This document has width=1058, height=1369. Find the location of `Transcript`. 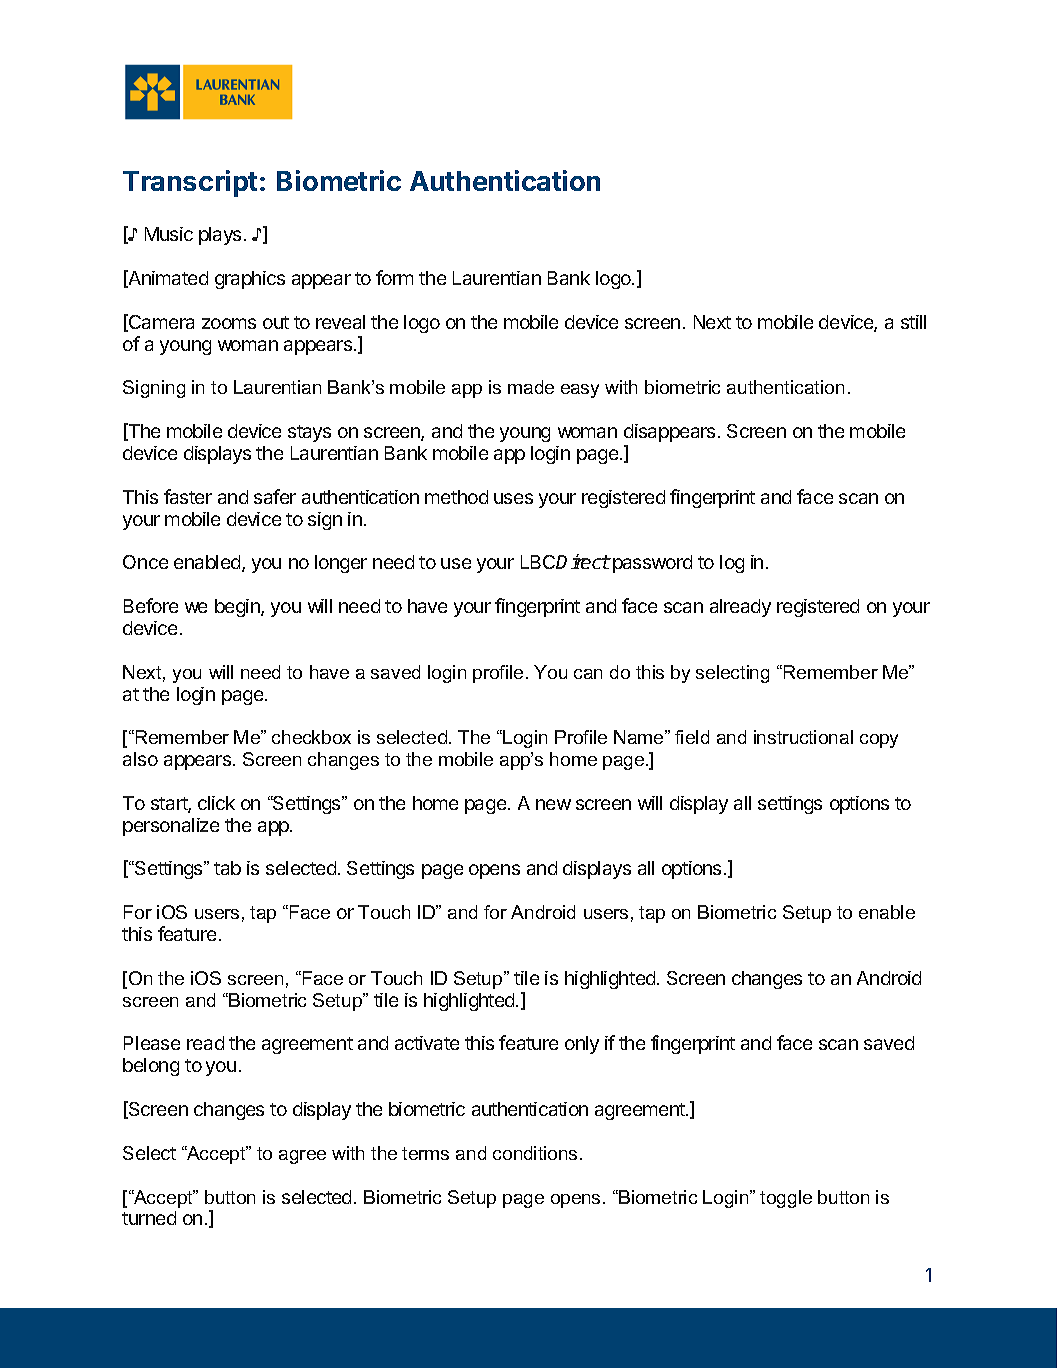

Transcript is located at coordinates (190, 183).
